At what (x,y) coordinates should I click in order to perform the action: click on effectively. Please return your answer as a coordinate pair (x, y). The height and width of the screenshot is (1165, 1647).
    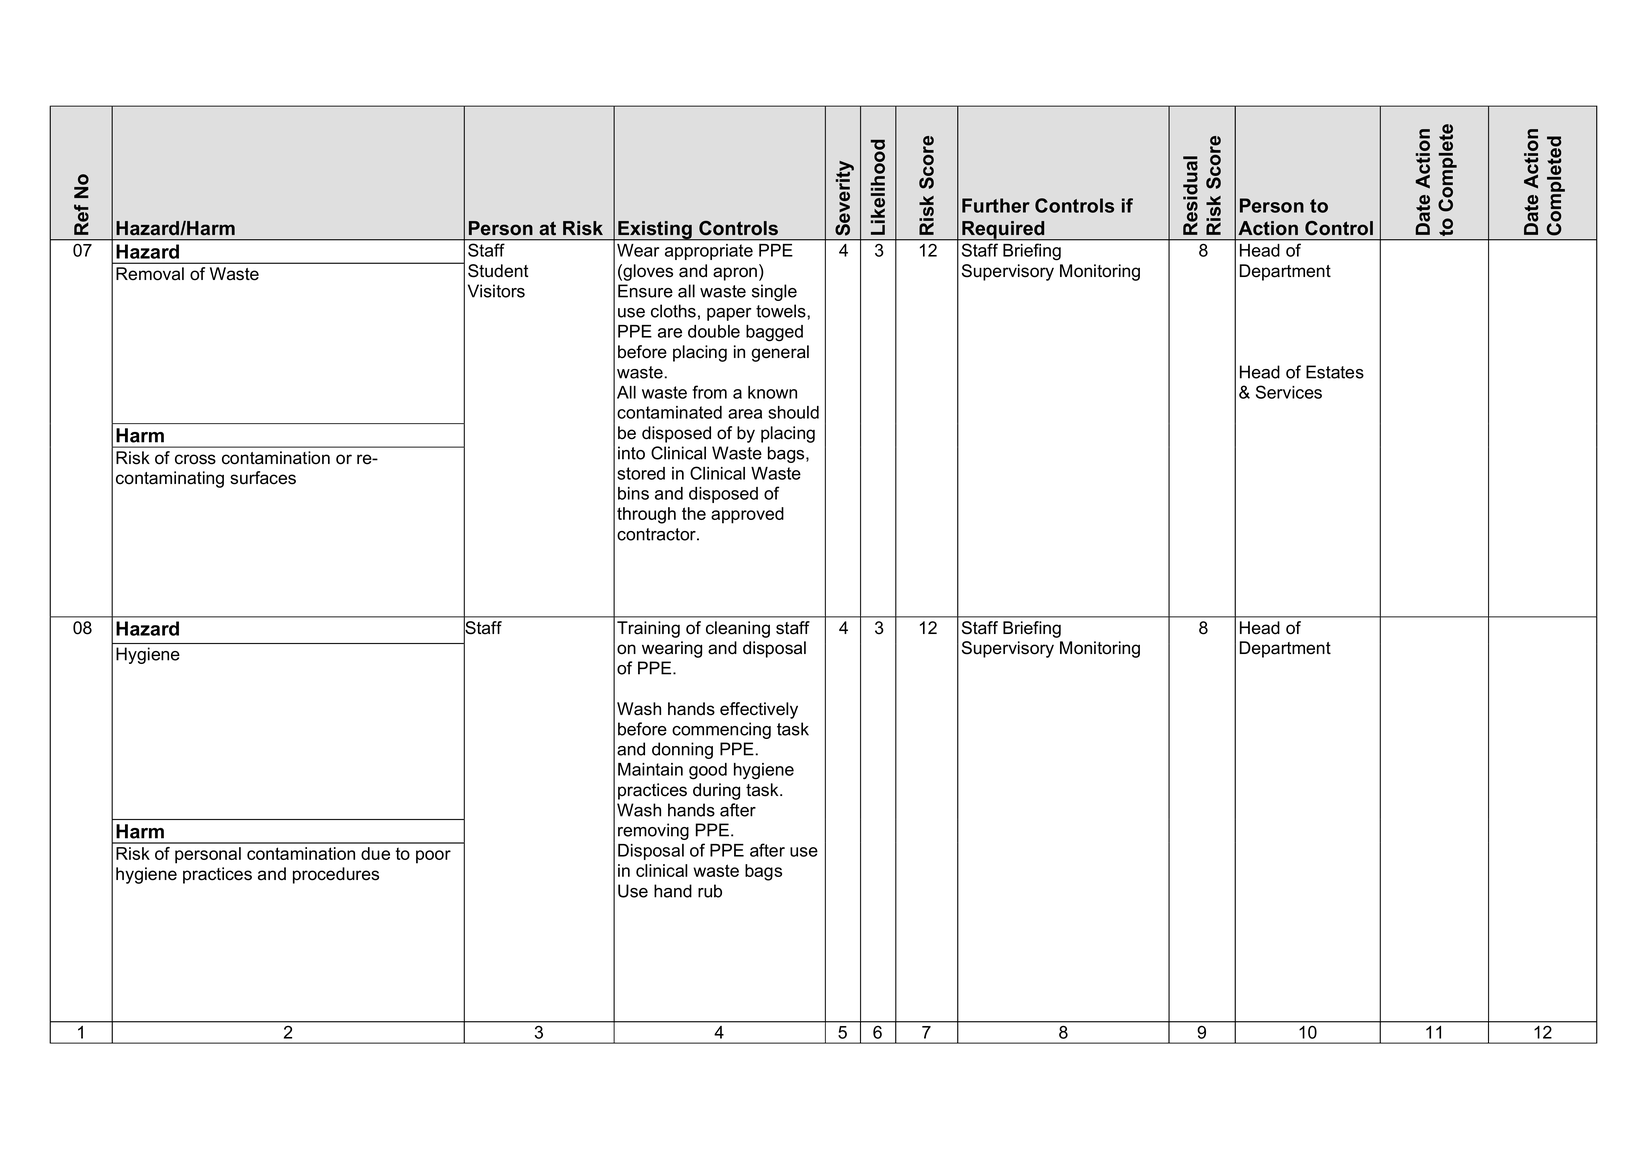
    Looking at the image, I should click on (759, 710).
